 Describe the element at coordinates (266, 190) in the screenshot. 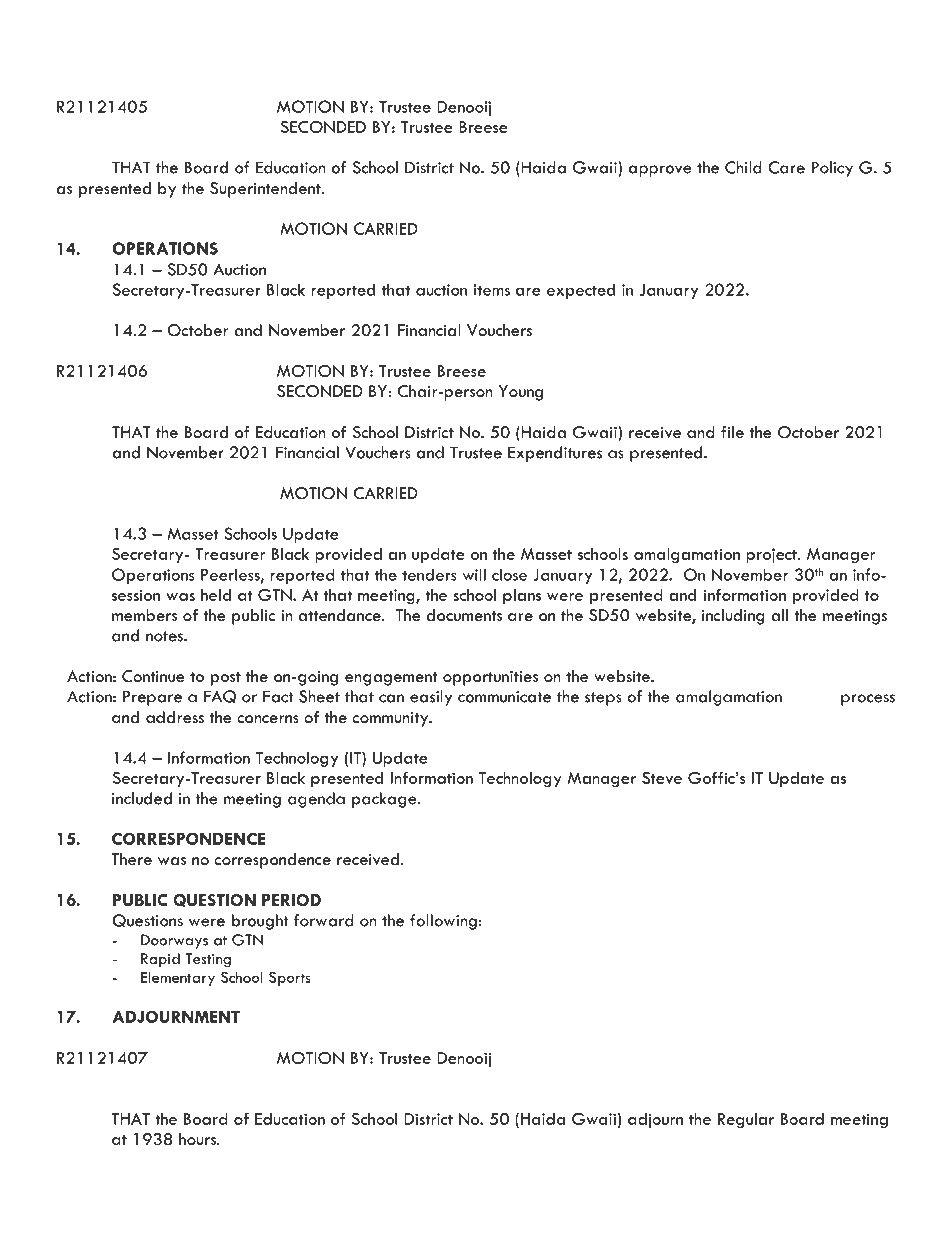

I see `Superintendent` at that location.
